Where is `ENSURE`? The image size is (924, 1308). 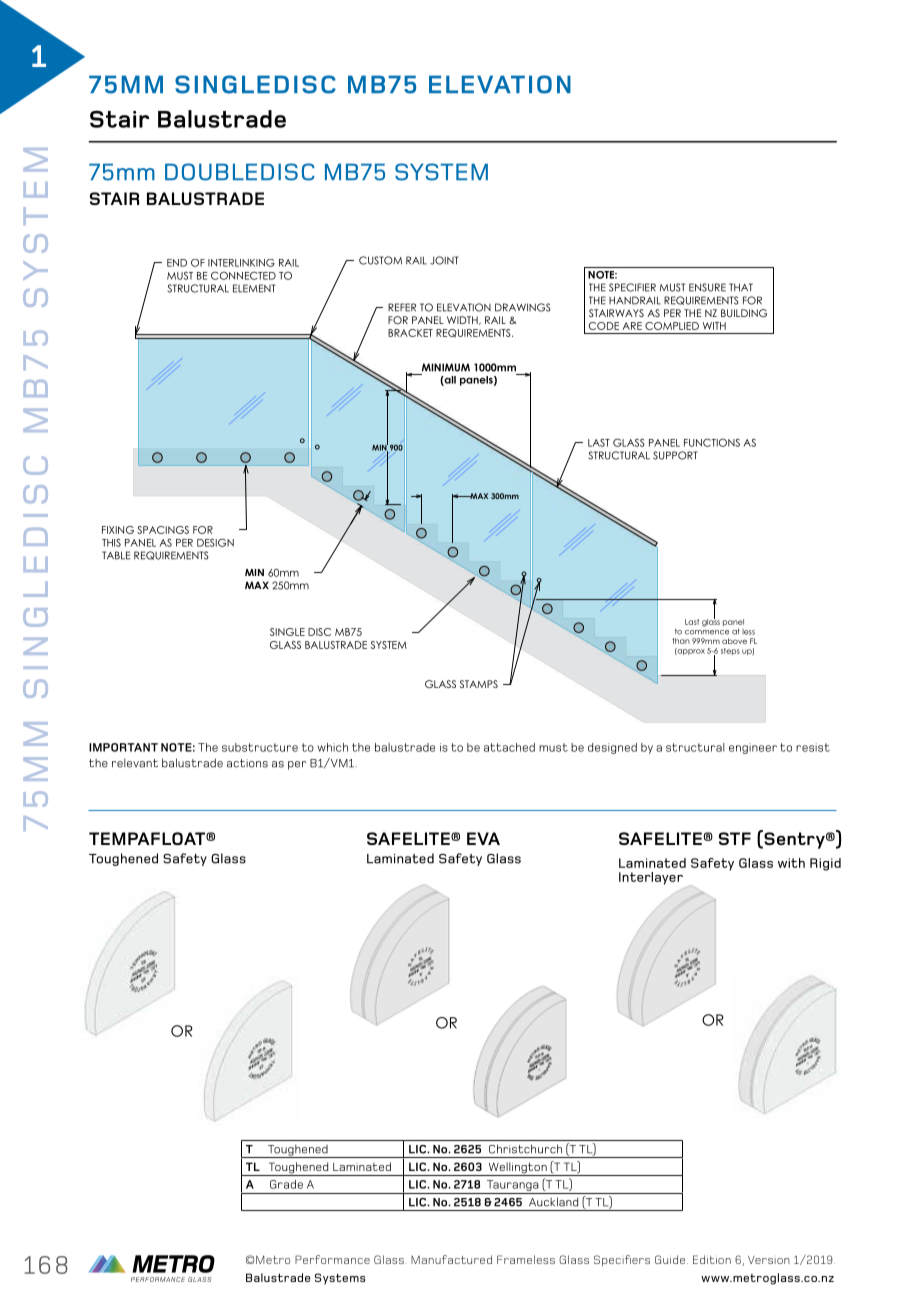 ENSURE is located at coordinates (707, 287).
